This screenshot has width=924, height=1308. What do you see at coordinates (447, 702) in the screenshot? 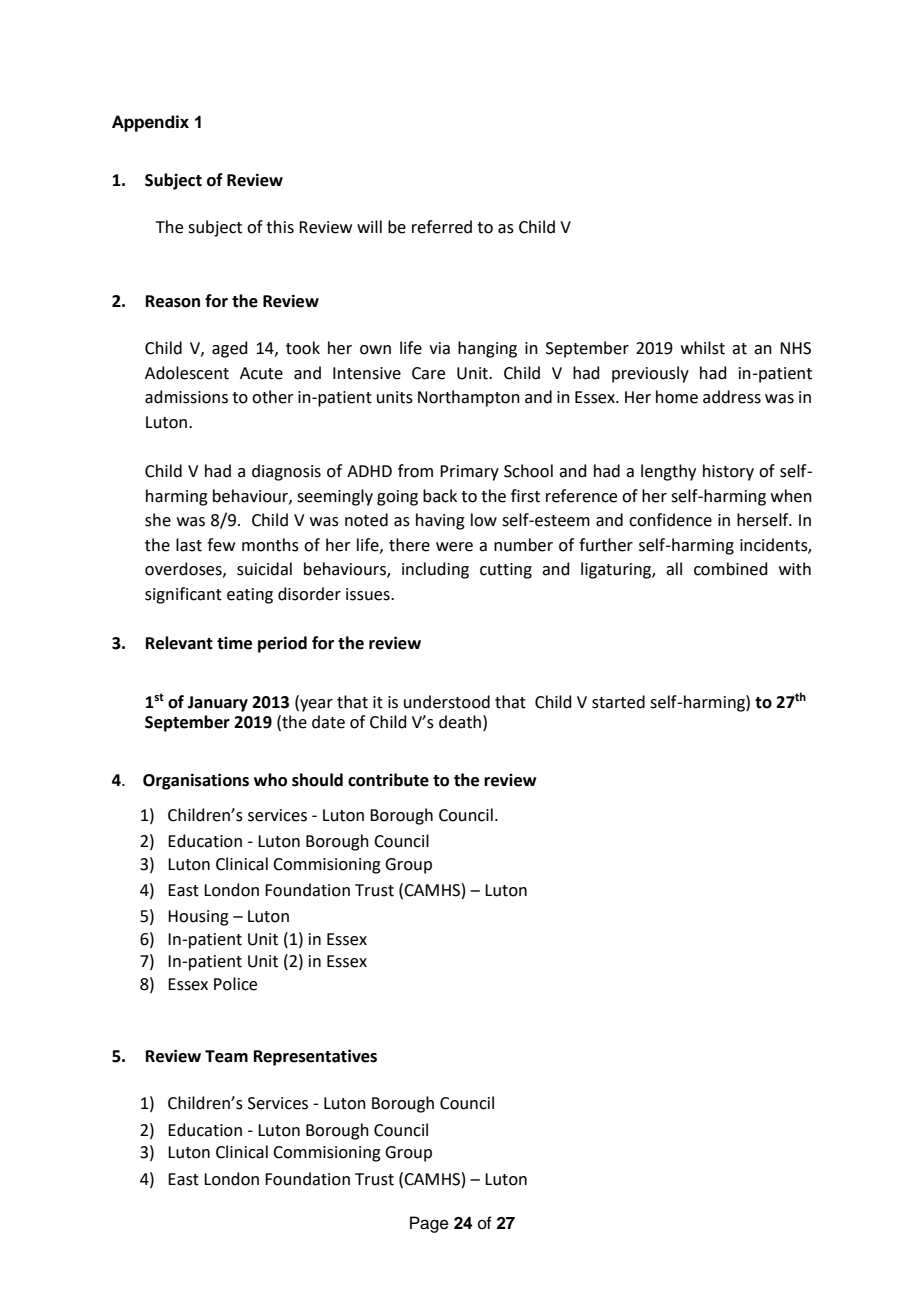
I see `understood` at bounding box center [447, 702].
